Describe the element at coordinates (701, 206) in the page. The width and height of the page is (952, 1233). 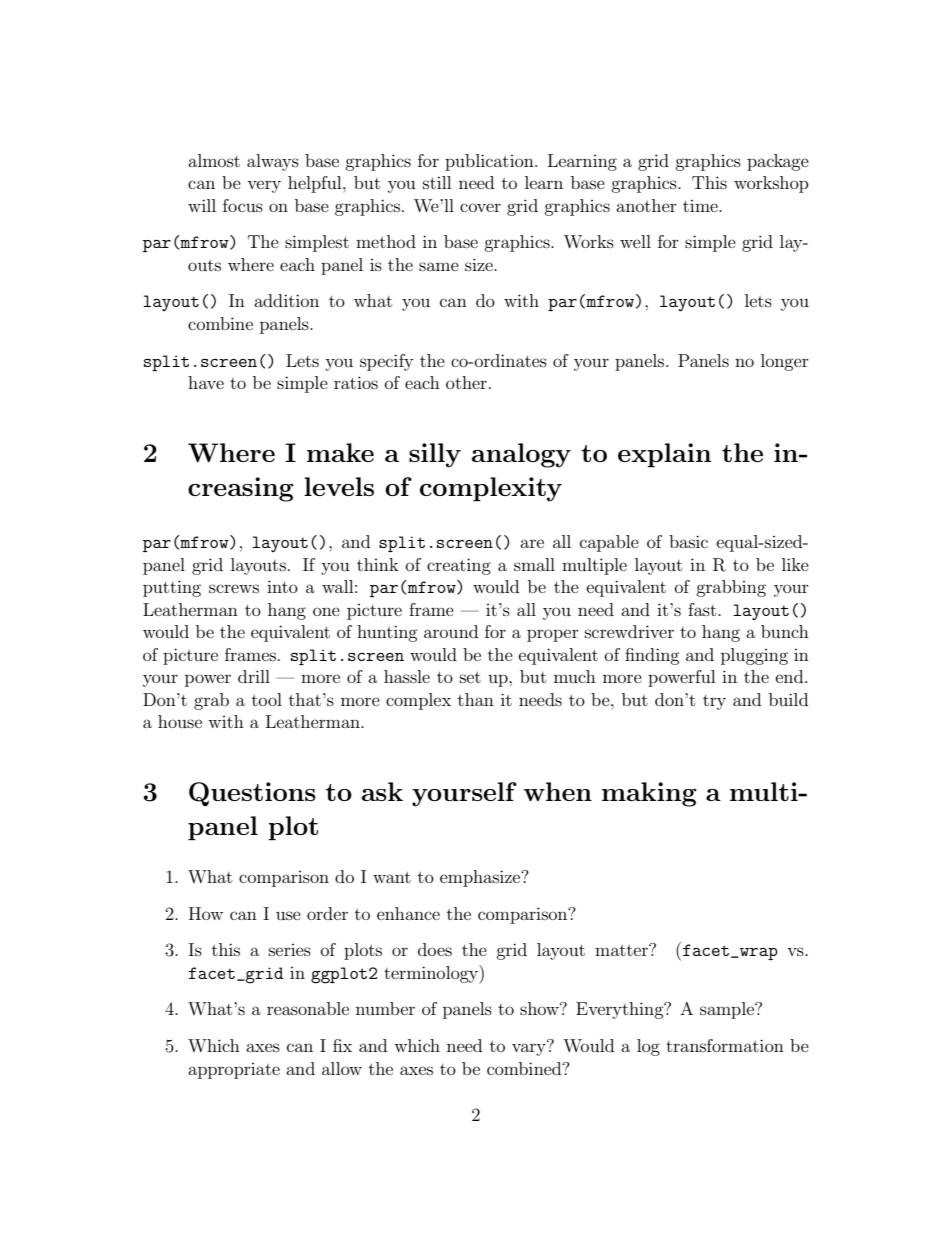
I see `time` at that location.
